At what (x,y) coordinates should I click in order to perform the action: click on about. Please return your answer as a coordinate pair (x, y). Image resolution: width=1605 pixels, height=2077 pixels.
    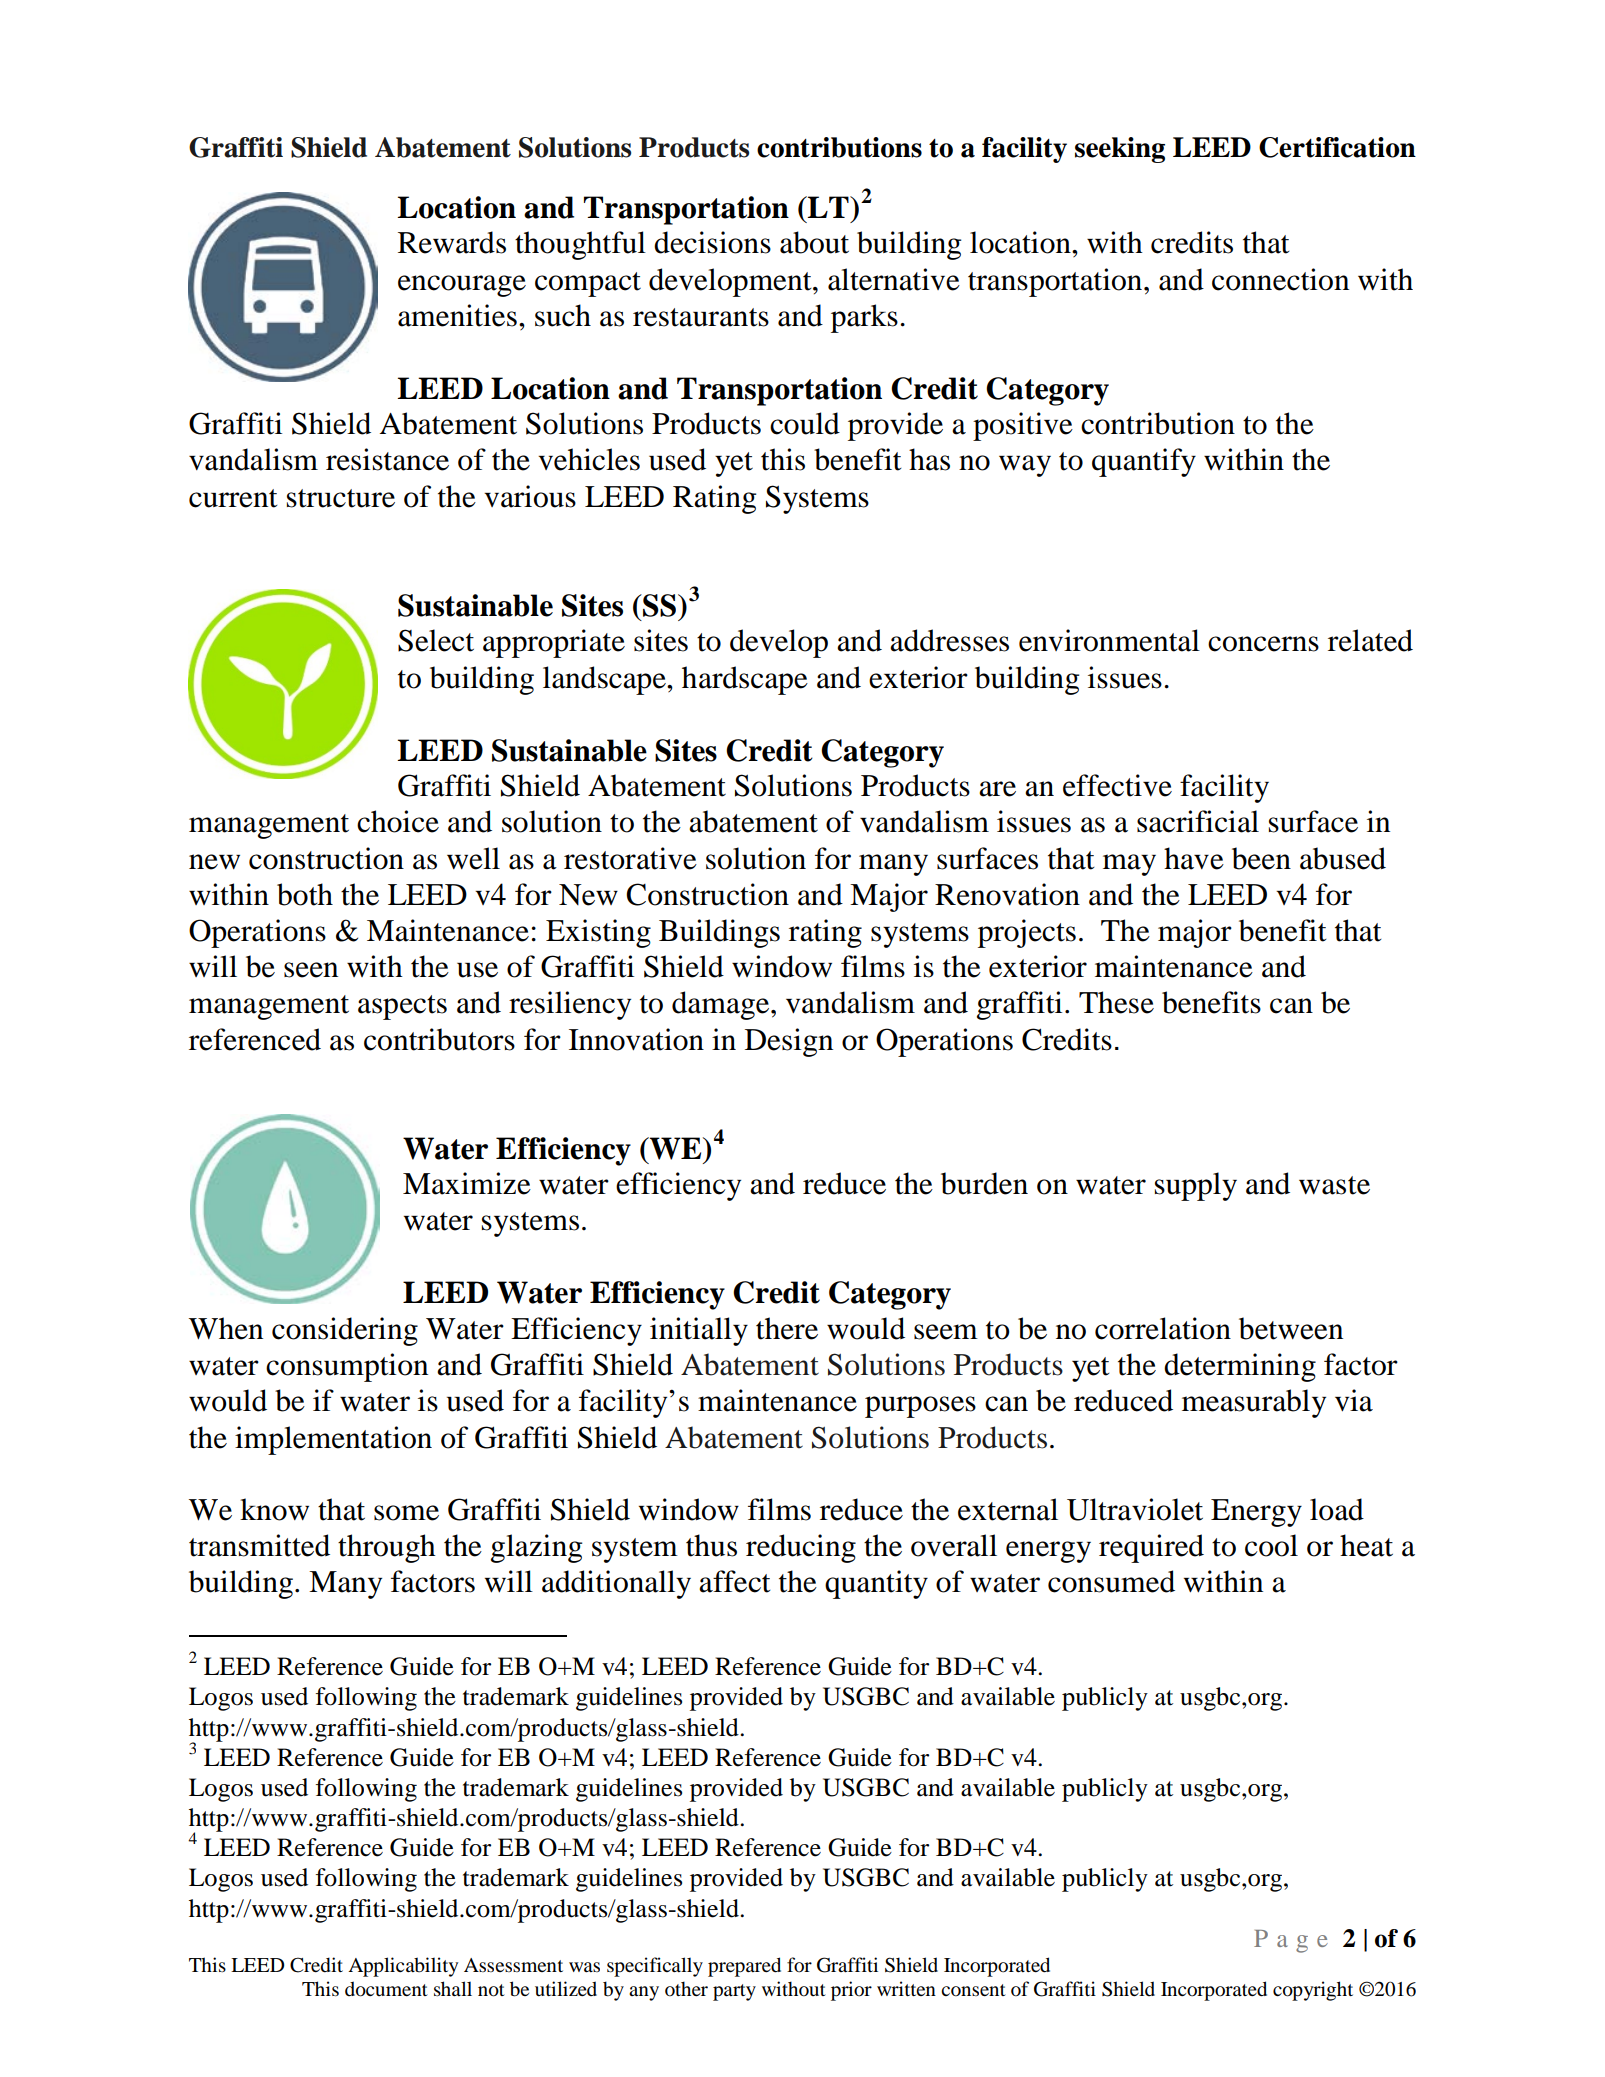
    Looking at the image, I should click on (814, 242).
